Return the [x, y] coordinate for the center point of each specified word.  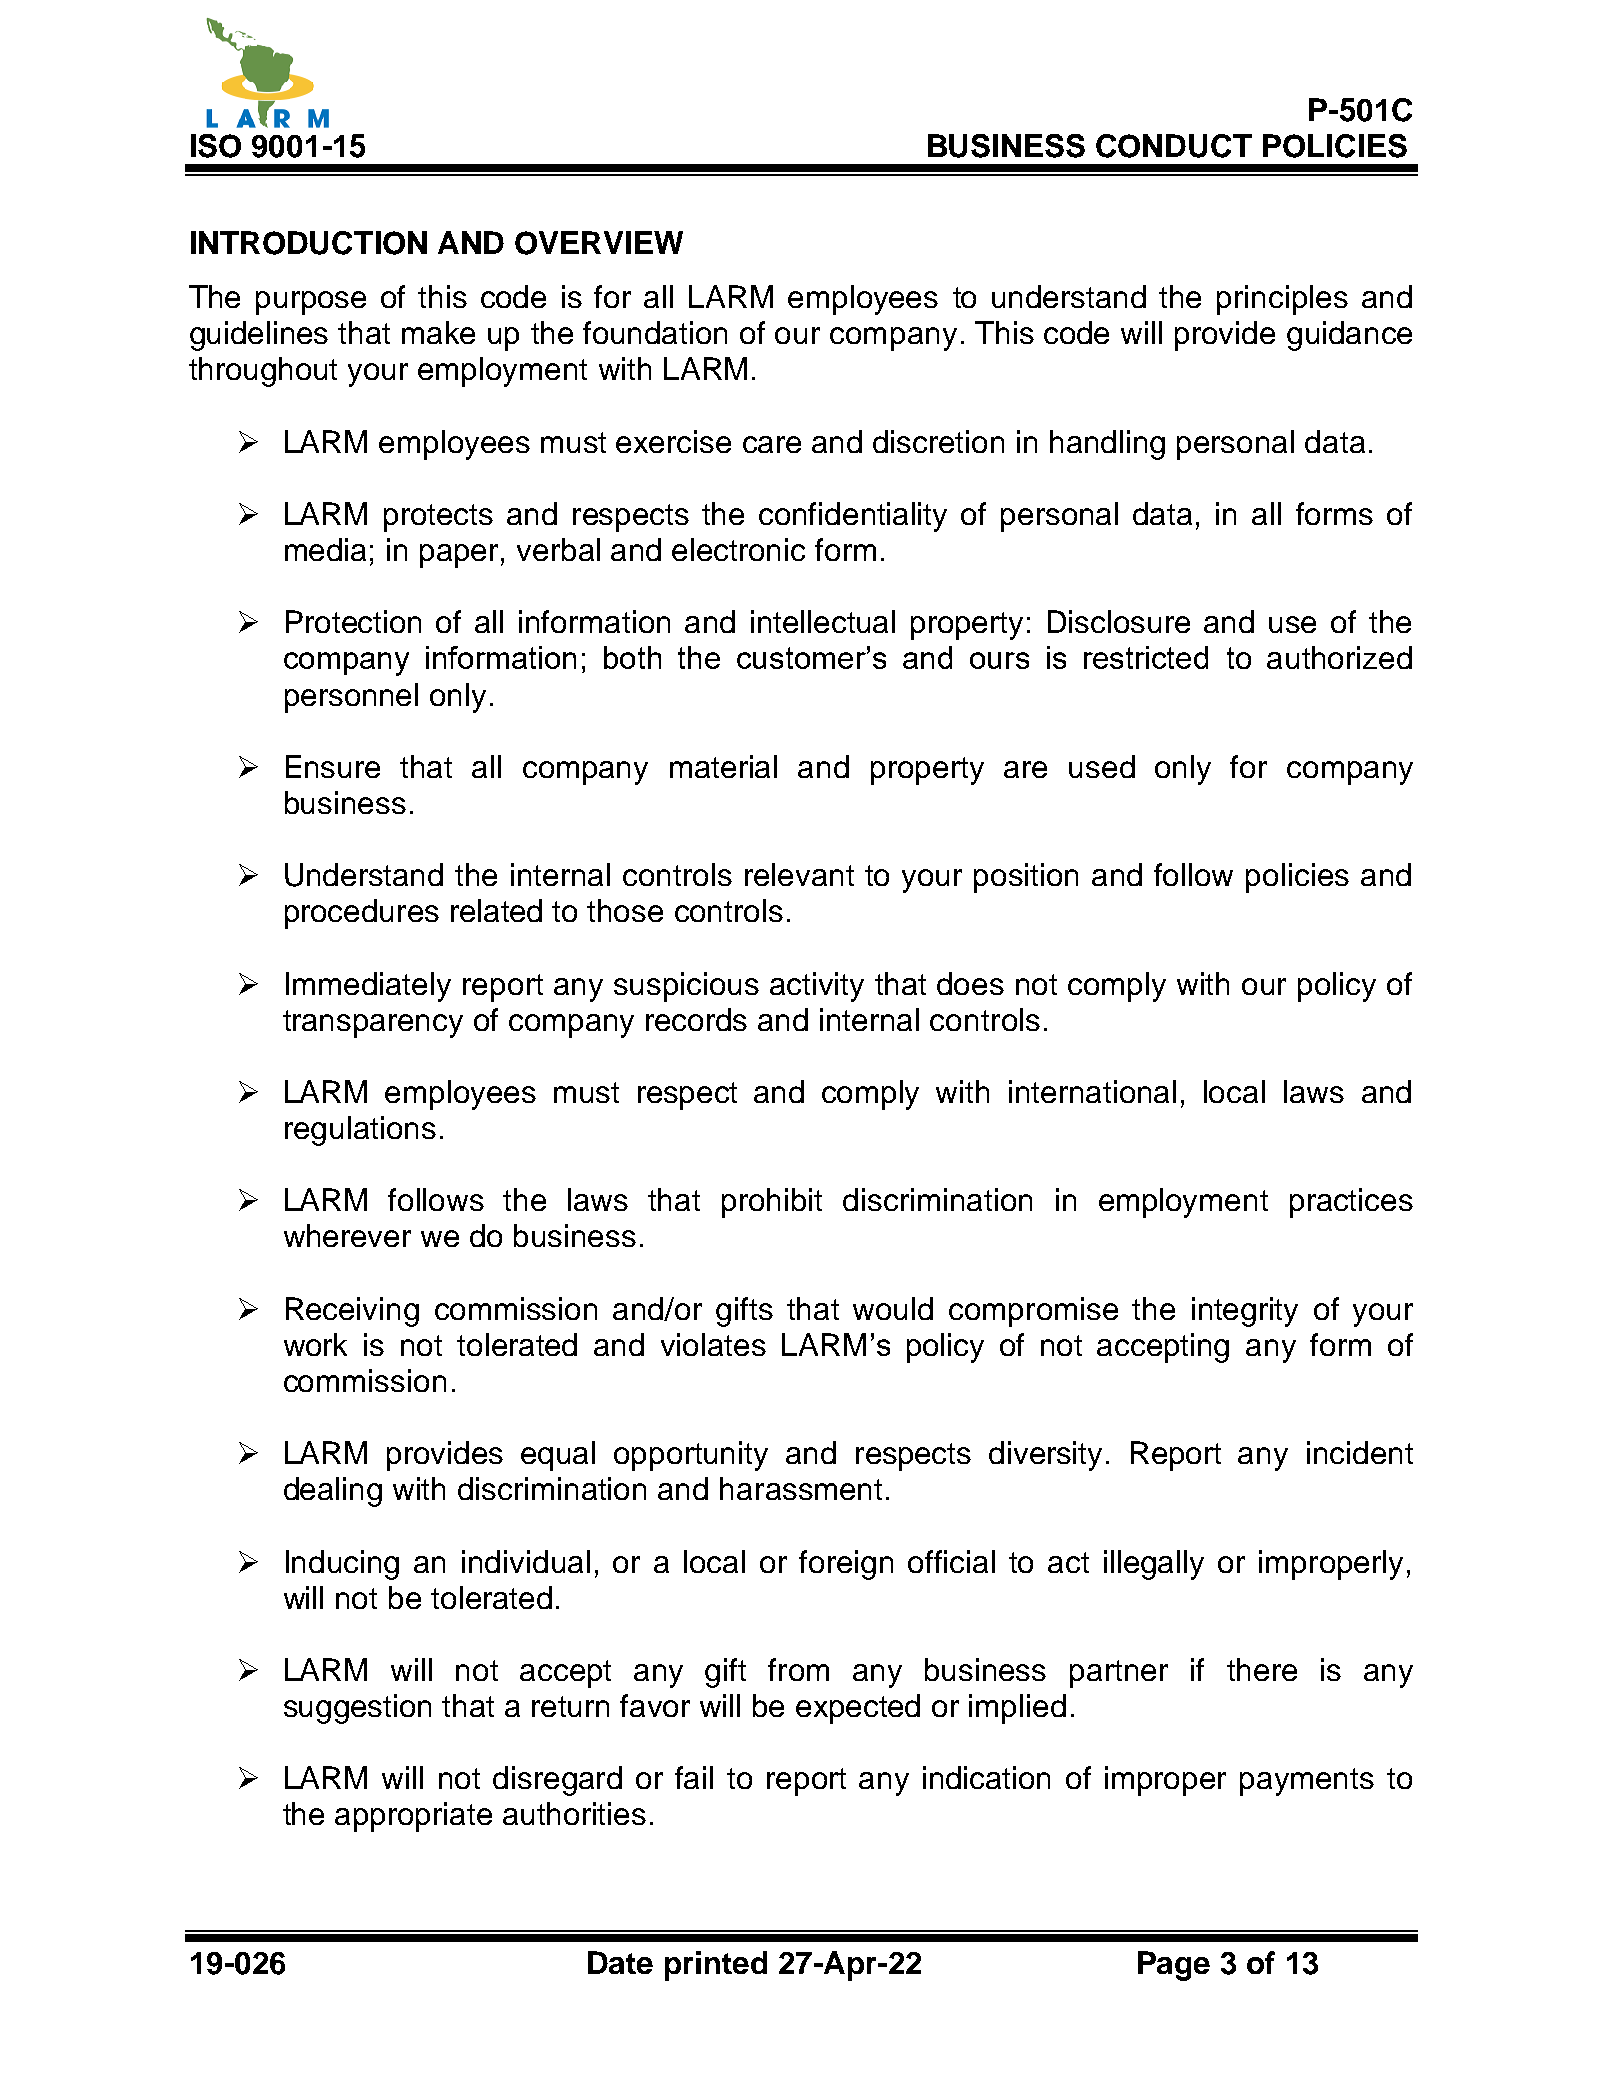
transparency [373, 1024]
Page [1174, 1966]
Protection [353, 621]
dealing [333, 1492]
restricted [1146, 657]
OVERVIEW [599, 243]
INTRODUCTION [309, 243]
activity [817, 987]
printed [716, 1966]
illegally [1154, 1565]
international [1092, 1091]
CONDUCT [1174, 146]
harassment [801, 1488]
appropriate [413, 1817]
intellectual [823, 621]
